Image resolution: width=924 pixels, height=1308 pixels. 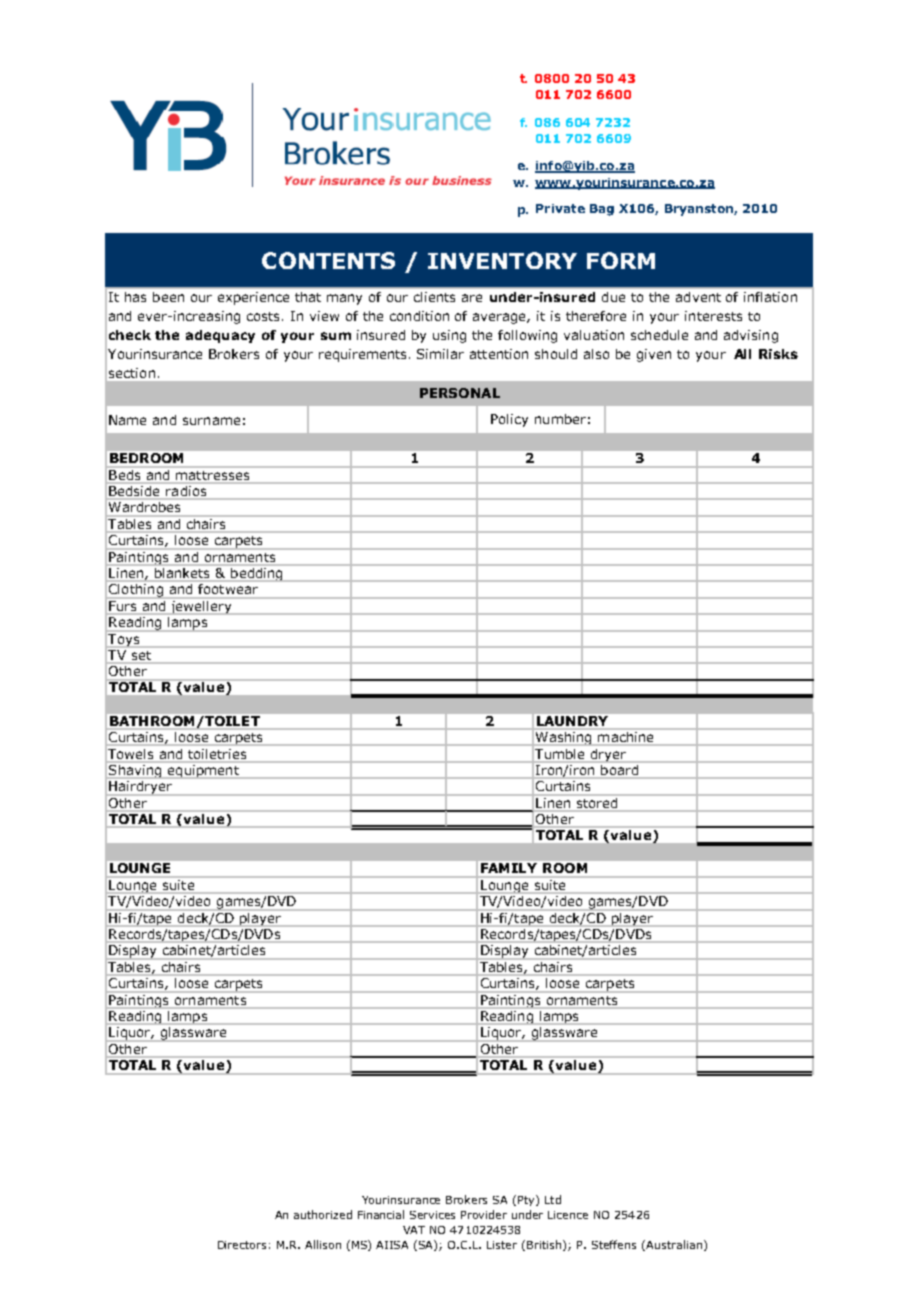 What do you see at coordinates (502, 260) in the screenshot?
I see `INVENTORY` at bounding box center [502, 260].
